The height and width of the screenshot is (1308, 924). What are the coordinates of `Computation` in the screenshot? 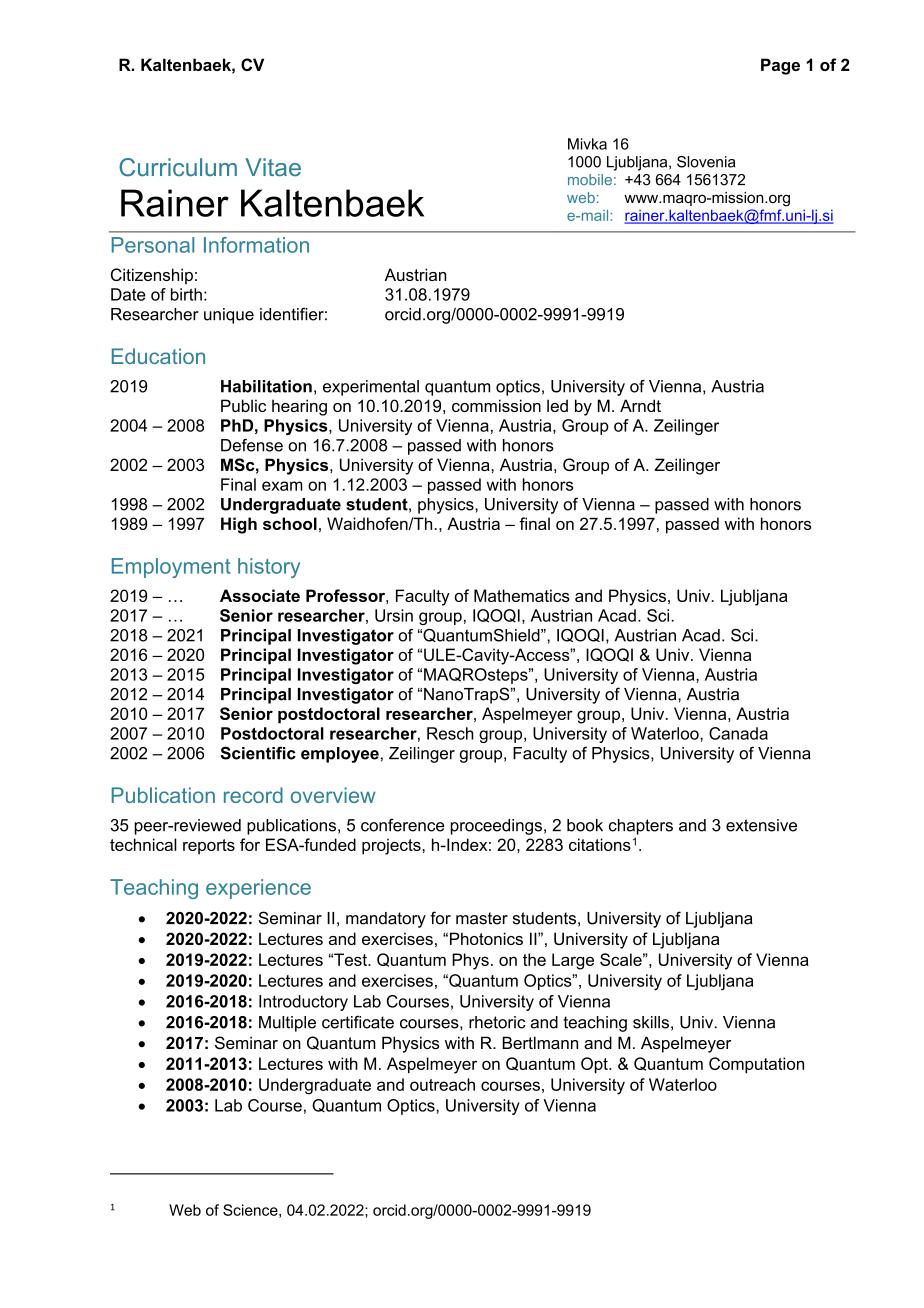 It's located at (756, 1065).
